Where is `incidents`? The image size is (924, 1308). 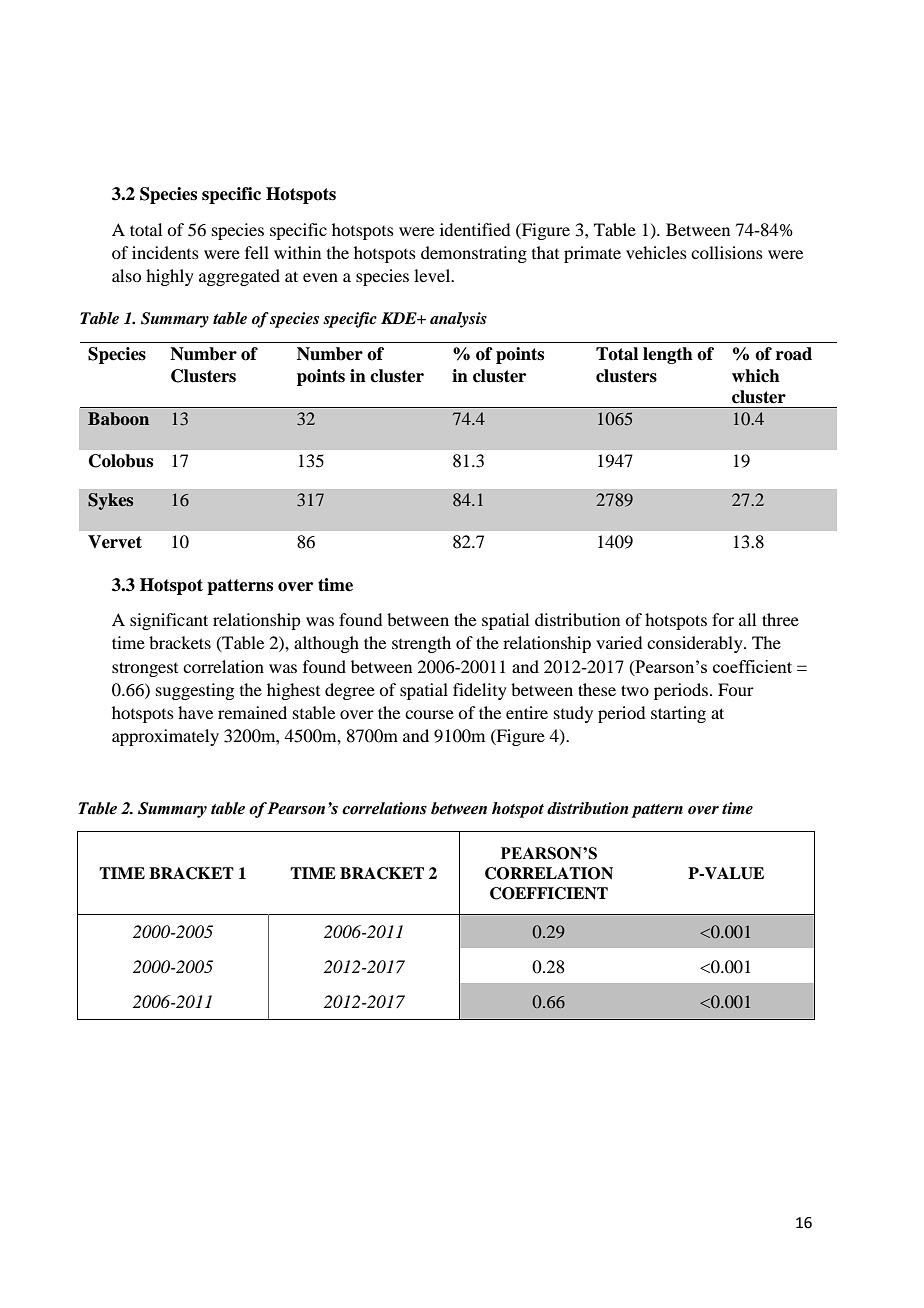
incidents is located at coordinates (165, 252).
